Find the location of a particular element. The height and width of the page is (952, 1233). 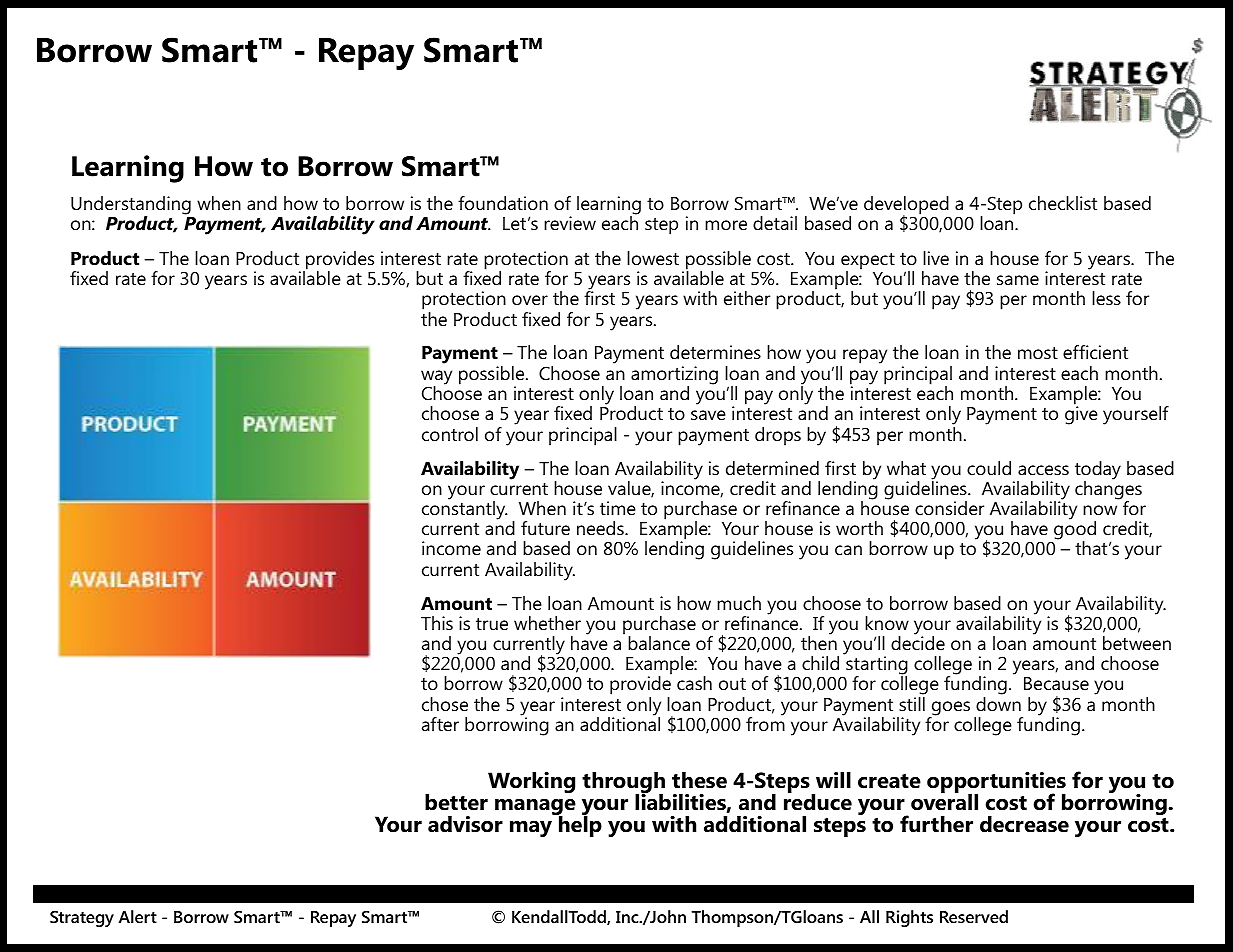

Alert is located at coordinates (138, 916).
